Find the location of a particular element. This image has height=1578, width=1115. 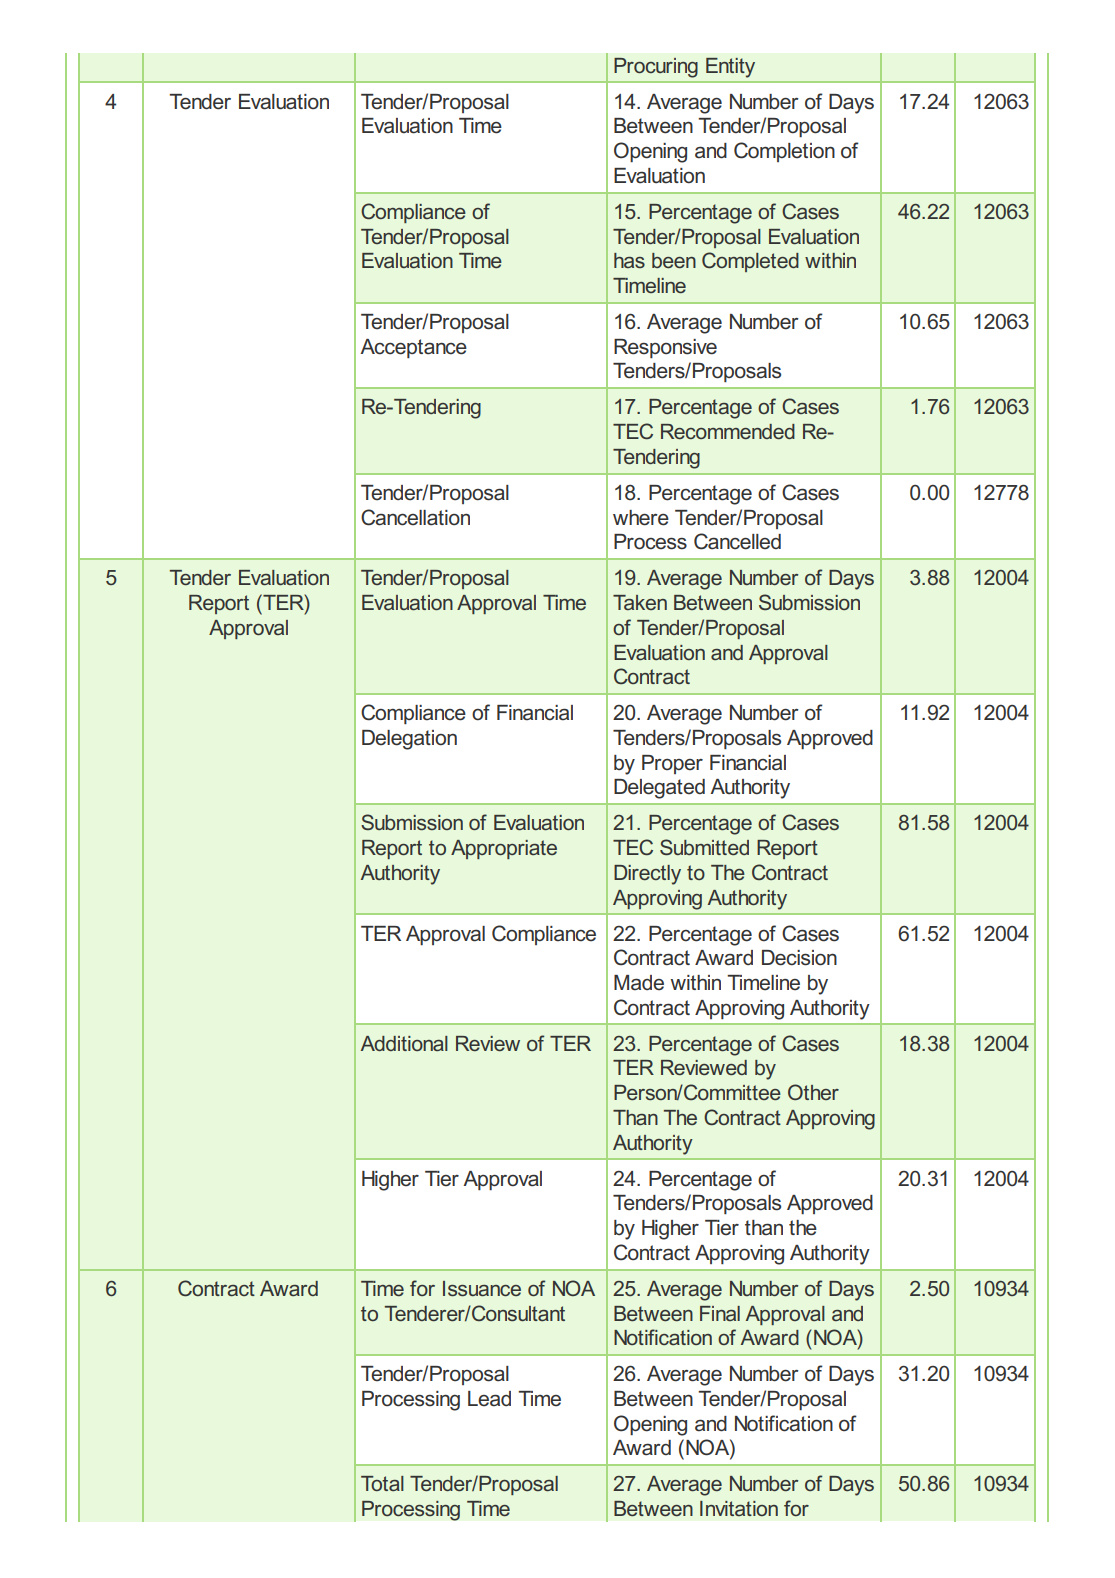

Taken is located at coordinates (640, 602).
